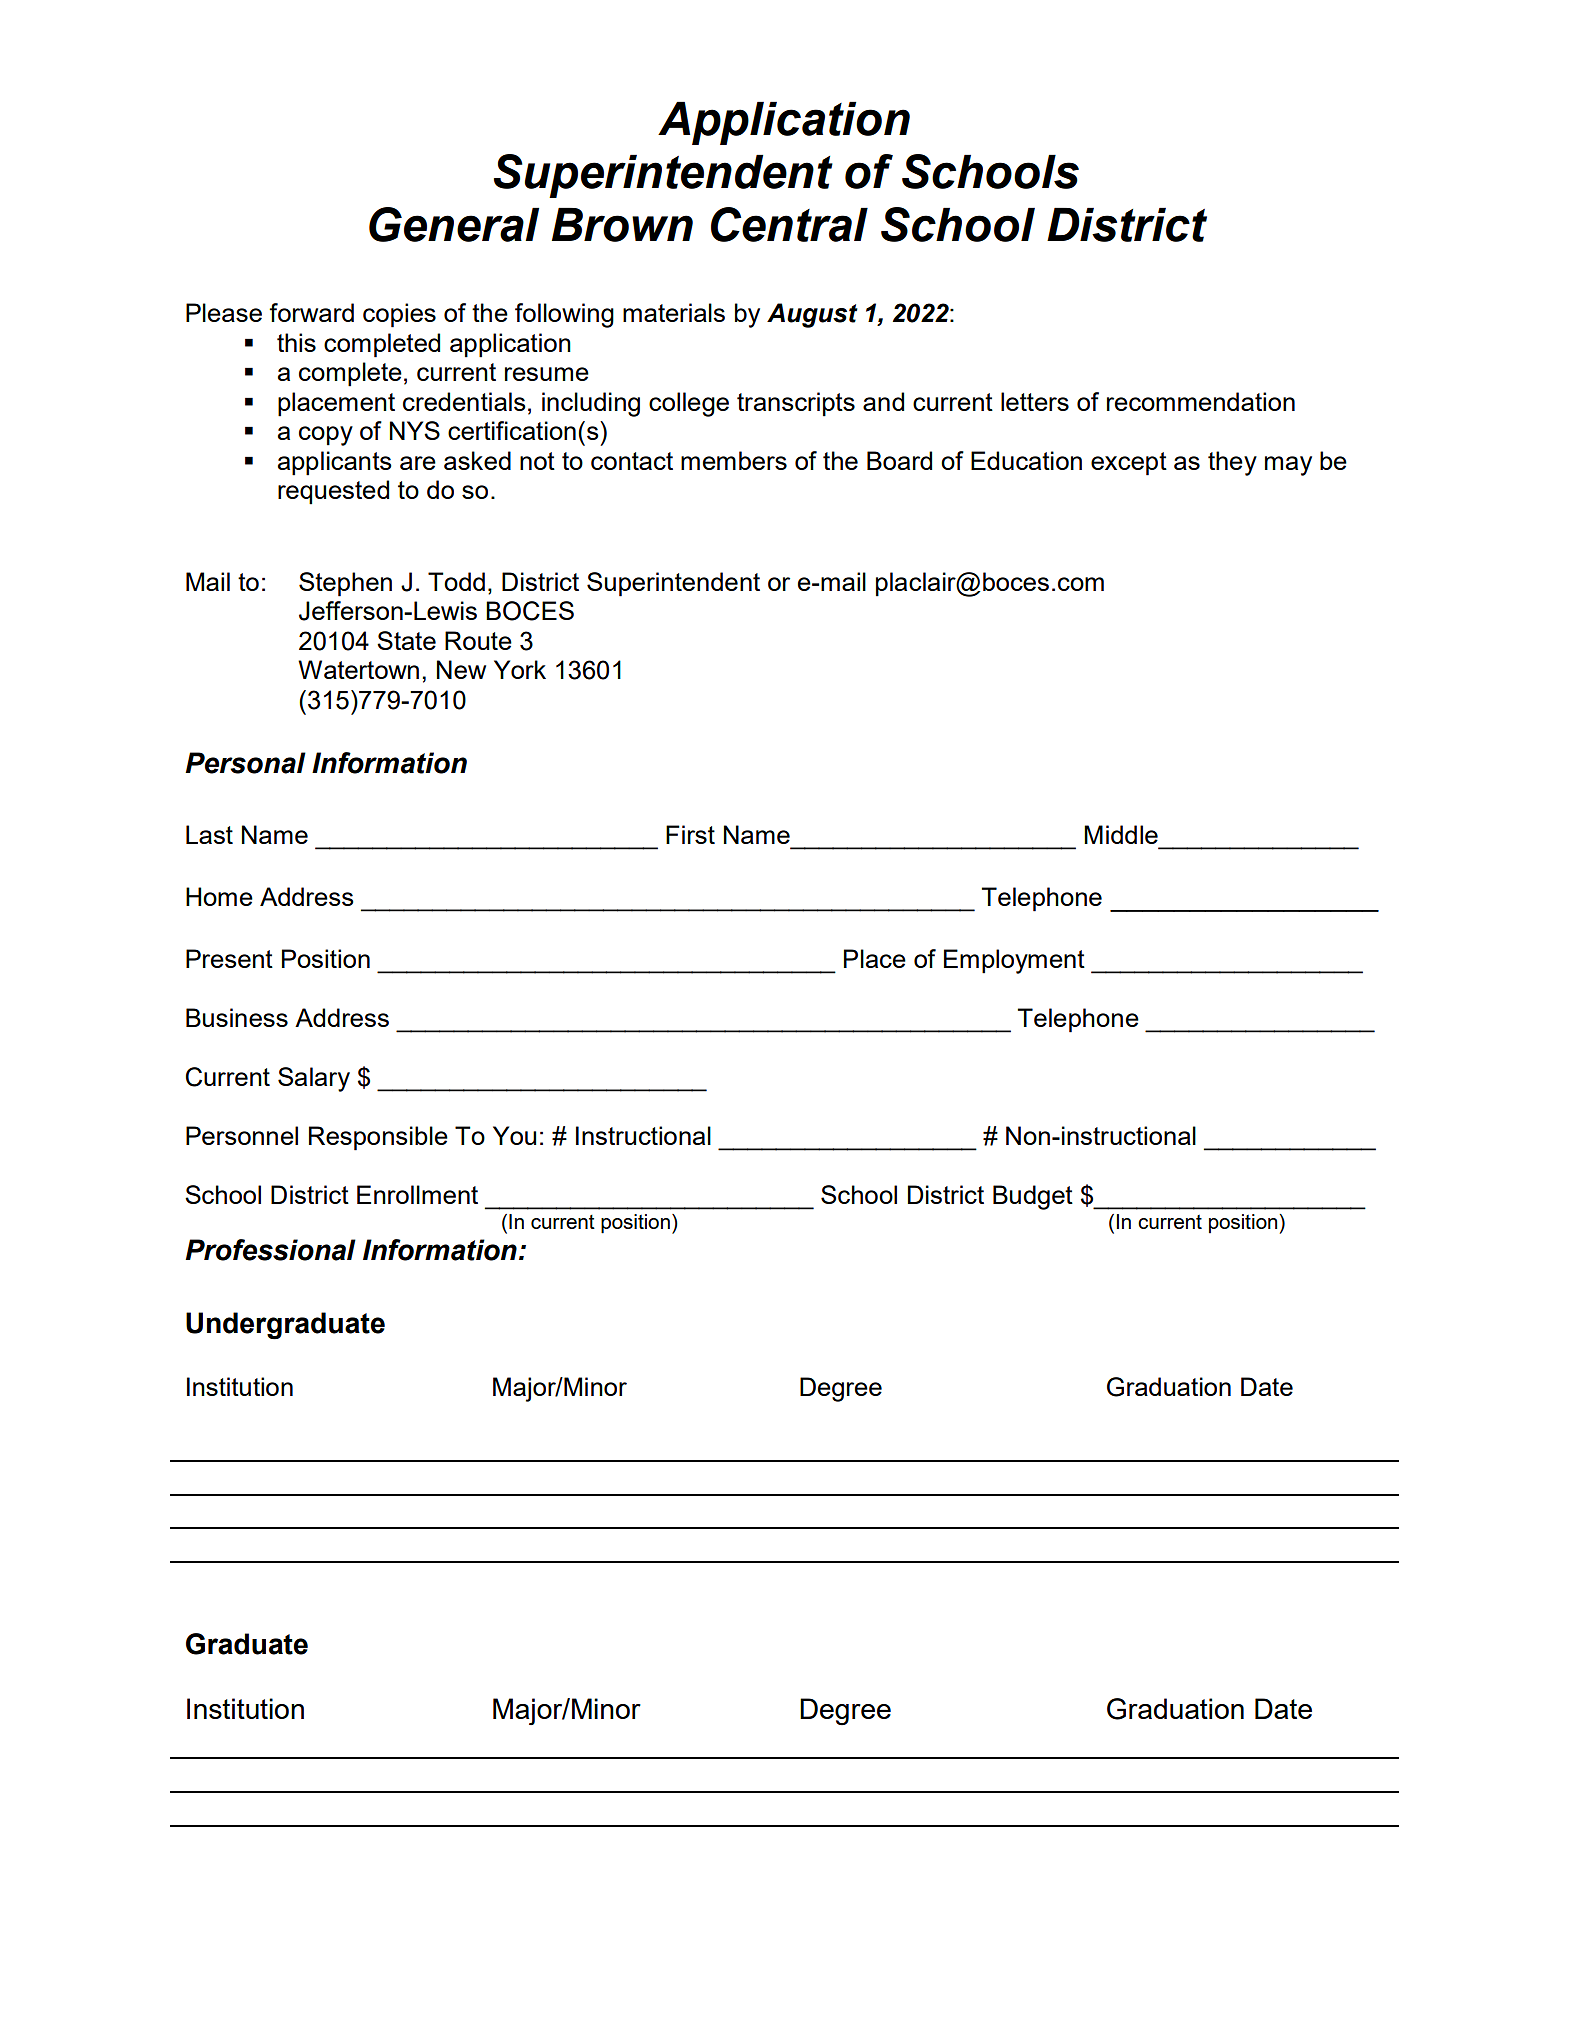 This page has width=1570, height=2031. What do you see at coordinates (333, 492) in the page?
I see `requested` at bounding box center [333, 492].
